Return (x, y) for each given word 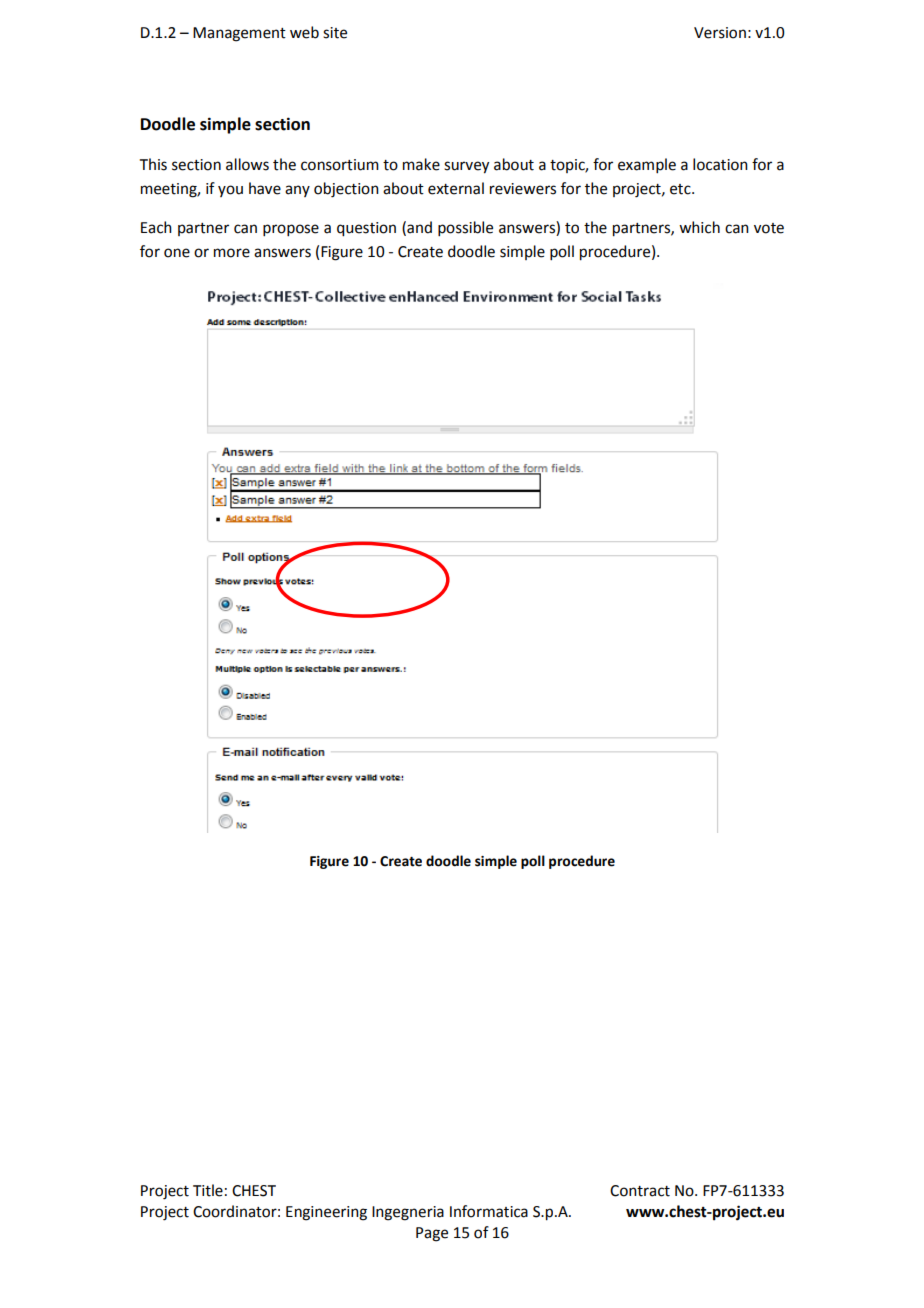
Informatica (489, 1211)
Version (720, 33)
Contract (640, 1191)
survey (466, 167)
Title (208, 1190)
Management (239, 34)
